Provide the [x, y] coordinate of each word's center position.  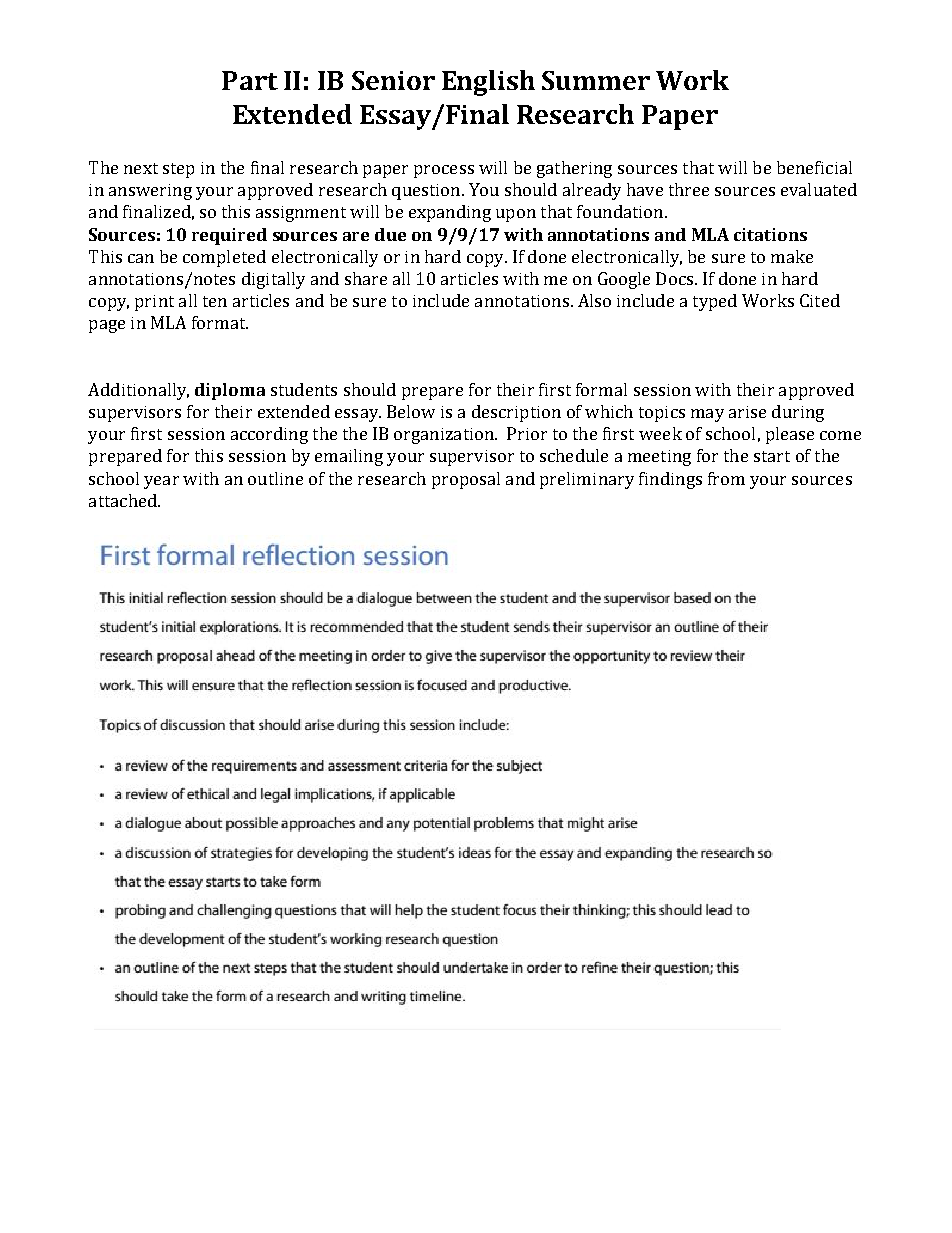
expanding [450, 213]
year [161, 482]
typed [715, 302]
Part [250, 80]
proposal [466, 480]
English [488, 83]
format [220, 322]
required [229, 236]
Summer [596, 80]
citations [770, 234]
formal [601, 389]
